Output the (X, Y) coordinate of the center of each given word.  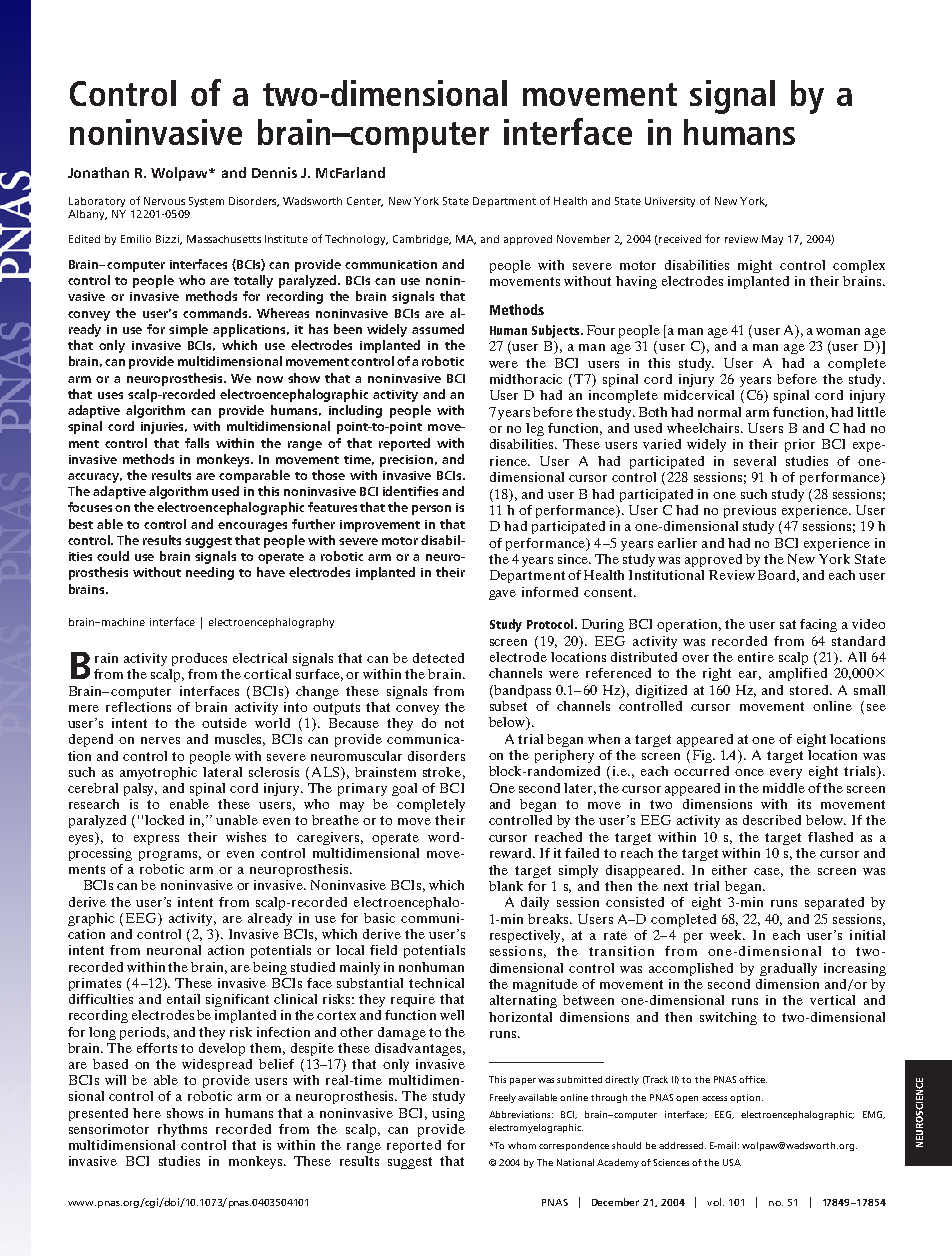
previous (750, 511)
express (156, 840)
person (431, 510)
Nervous (164, 201)
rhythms (182, 1130)
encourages (252, 527)
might (755, 266)
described (772, 820)
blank (506, 886)
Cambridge (422, 240)
